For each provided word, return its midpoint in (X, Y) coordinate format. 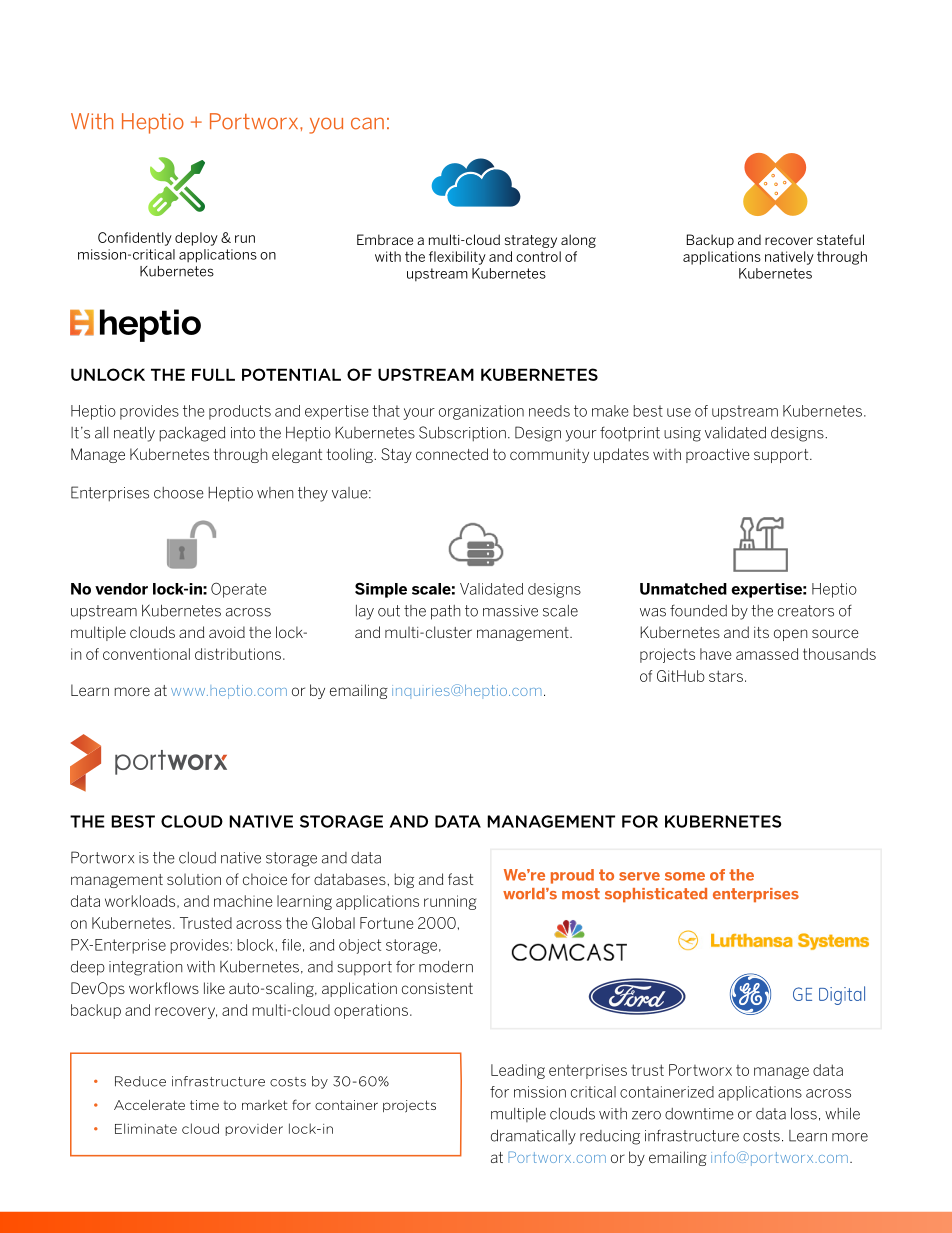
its (761, 632)
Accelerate (149, 1105)
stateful (840, 239)
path (445, 612)
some (685, 876)
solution (194, 879)
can (367, 123)
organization (481, 412)
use (679, 412)
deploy (196, 239)
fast (460, 879)
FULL (213, 374)
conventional (146, 654)
